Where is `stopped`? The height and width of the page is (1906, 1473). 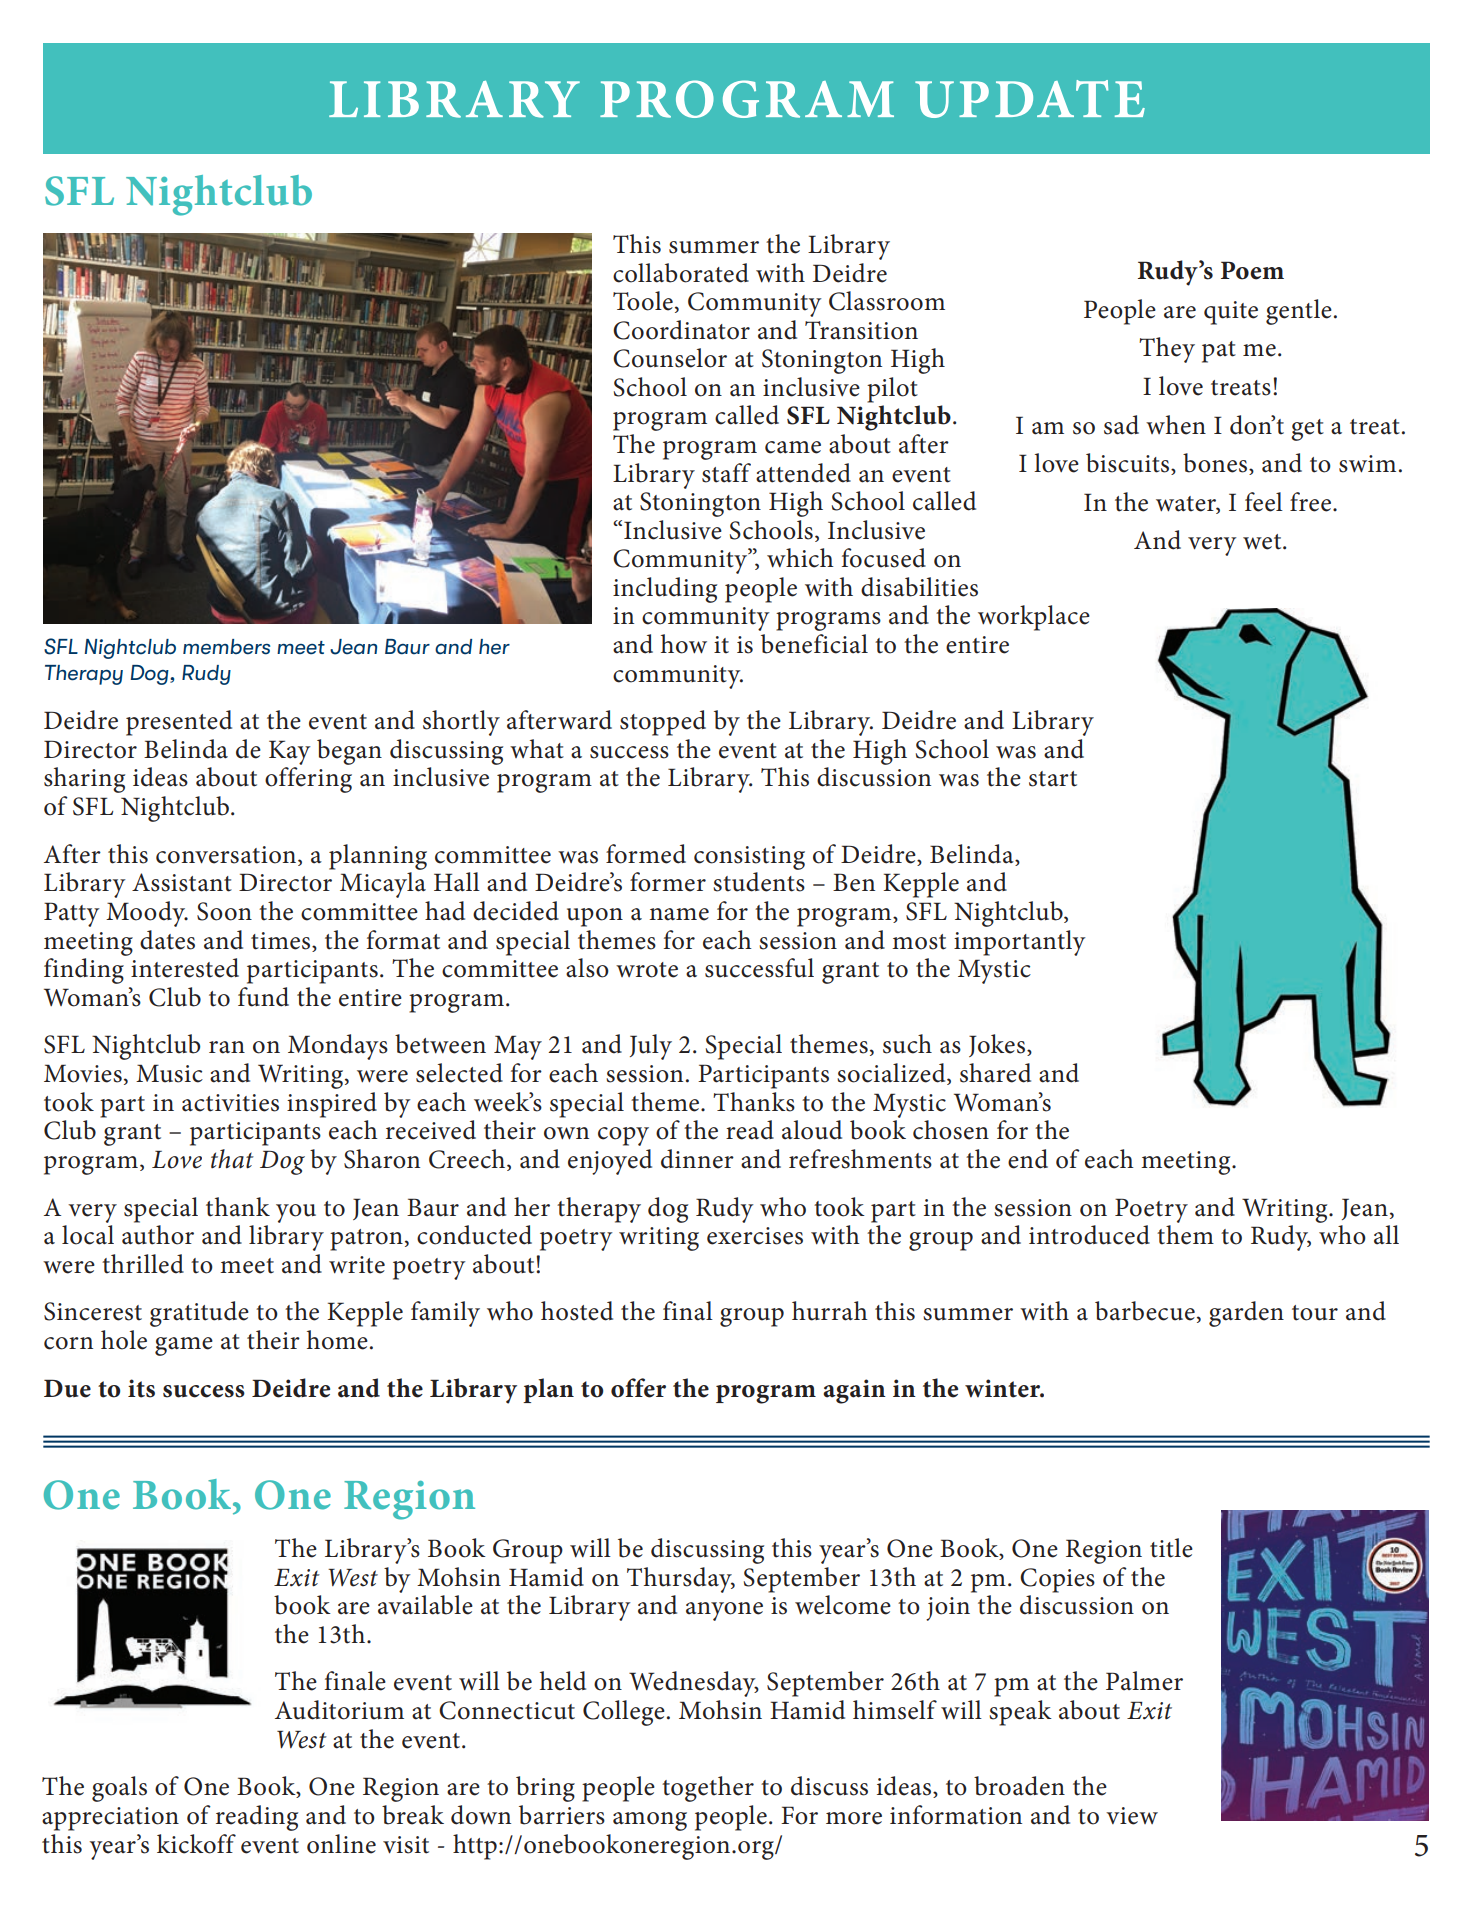 stopped is located at coordinates (663, 723).
